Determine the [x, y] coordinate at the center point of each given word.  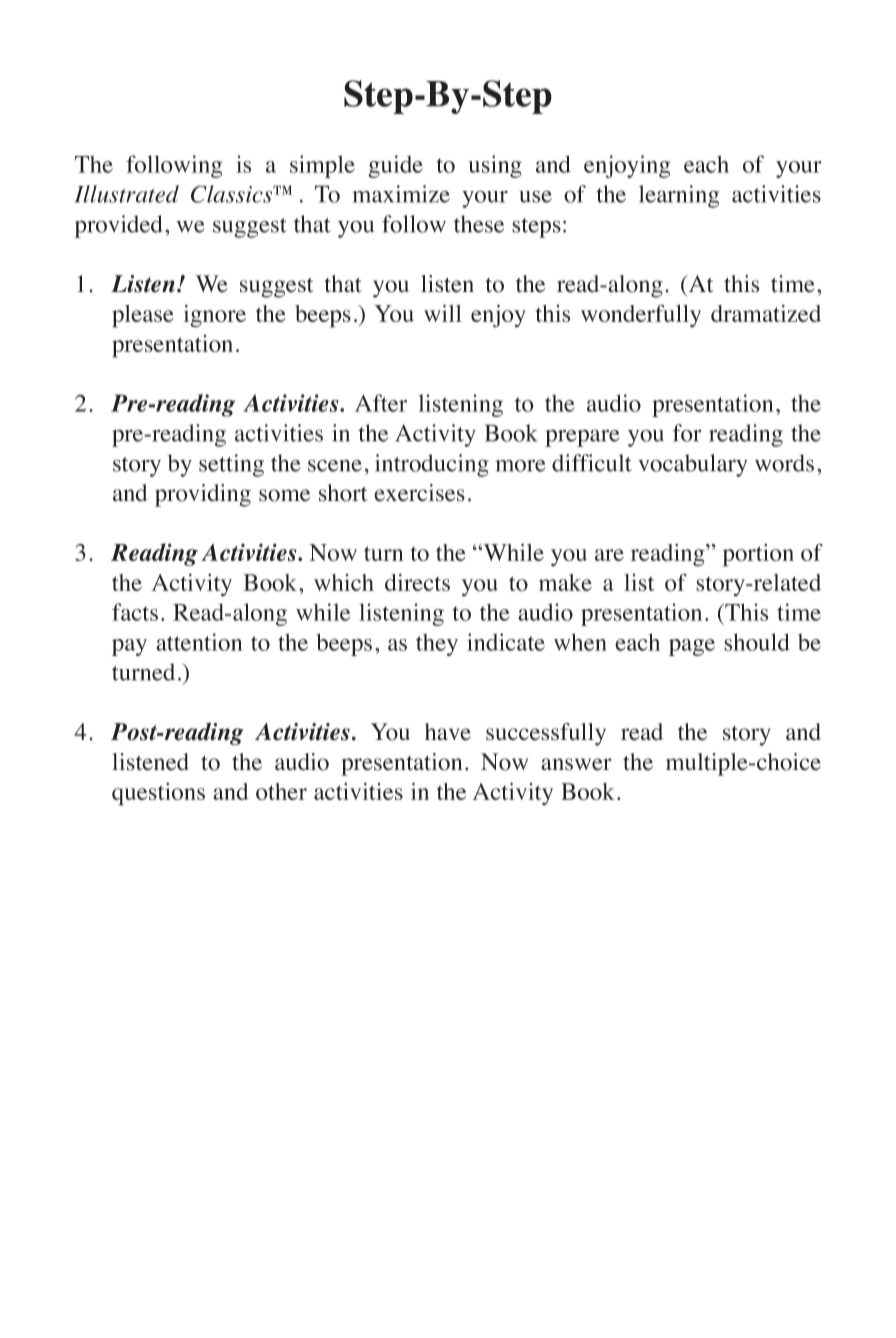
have [448, 732]
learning [679, 196]
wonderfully [641, 315]
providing [203, 495]
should [757, 642]
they [437, 645]
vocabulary [693, 465]
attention [199, 642]
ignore [215, 316]
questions [158, 794]
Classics [233, 194]
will [443, 313]
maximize [401, 194]
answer [576, 764]
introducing [432, 465]
